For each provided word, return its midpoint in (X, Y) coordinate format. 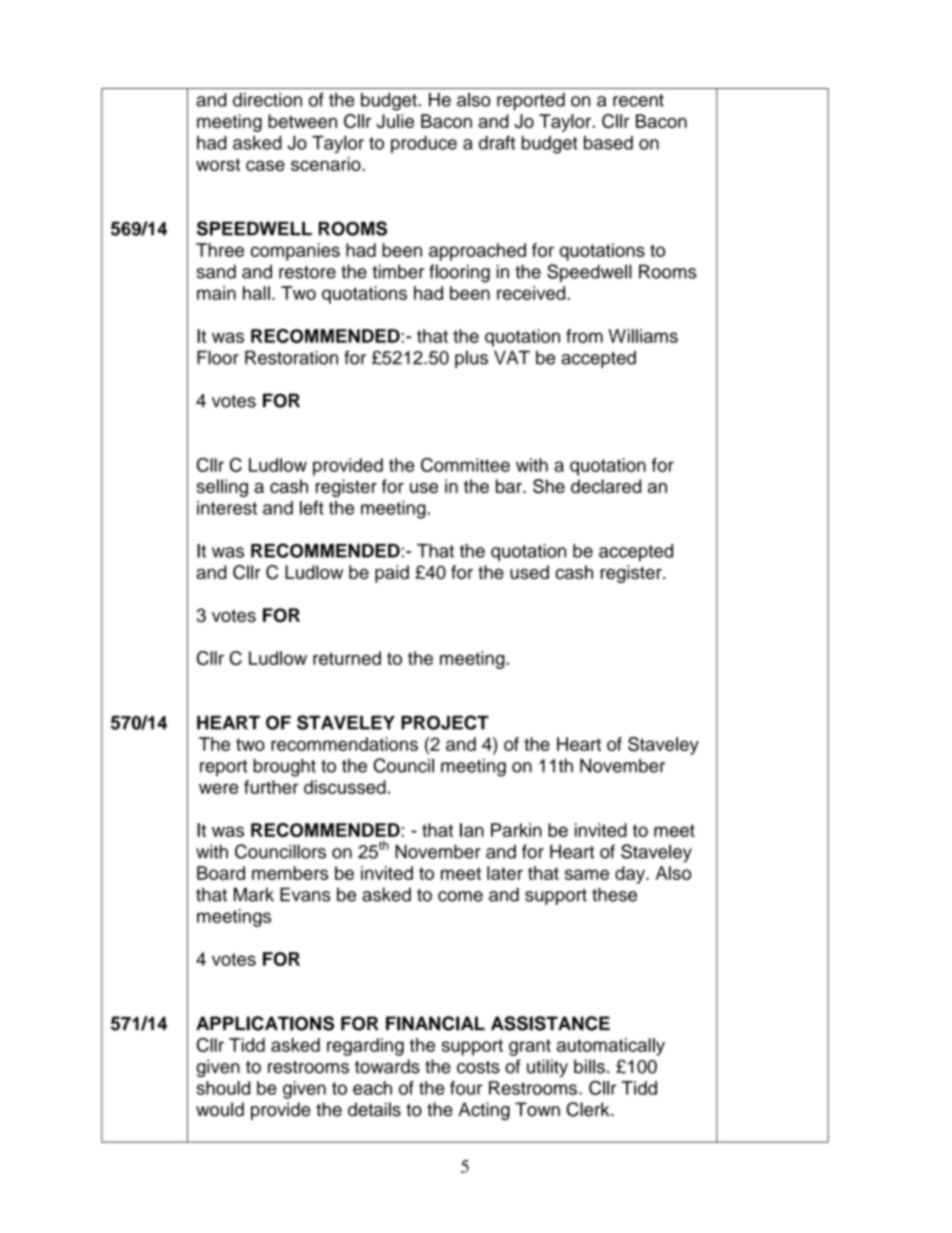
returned (347, 658)
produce (424, 144)
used (529, 572)
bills (589, 1066)
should (223, 1088)
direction (267, 100)
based (608, 143)
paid (392, 574)
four (466, 1088)
